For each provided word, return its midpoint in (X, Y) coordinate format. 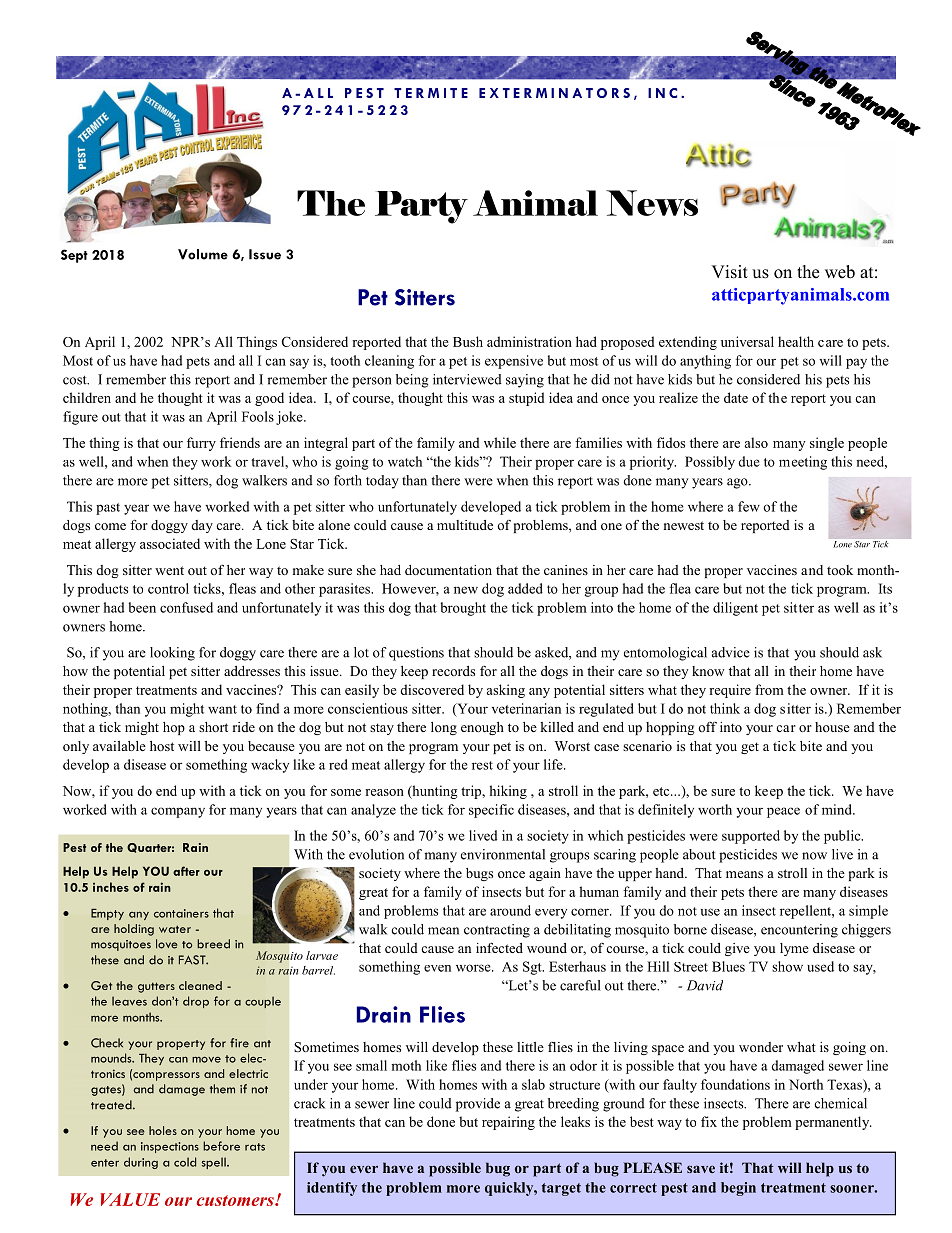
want (222, 709)
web (840, 272)
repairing (508, 1123)
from (769, 689)
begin (738, 1189)
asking (506, 691)
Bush (468, 341)
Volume (203, 254)
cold (185, 1162)
